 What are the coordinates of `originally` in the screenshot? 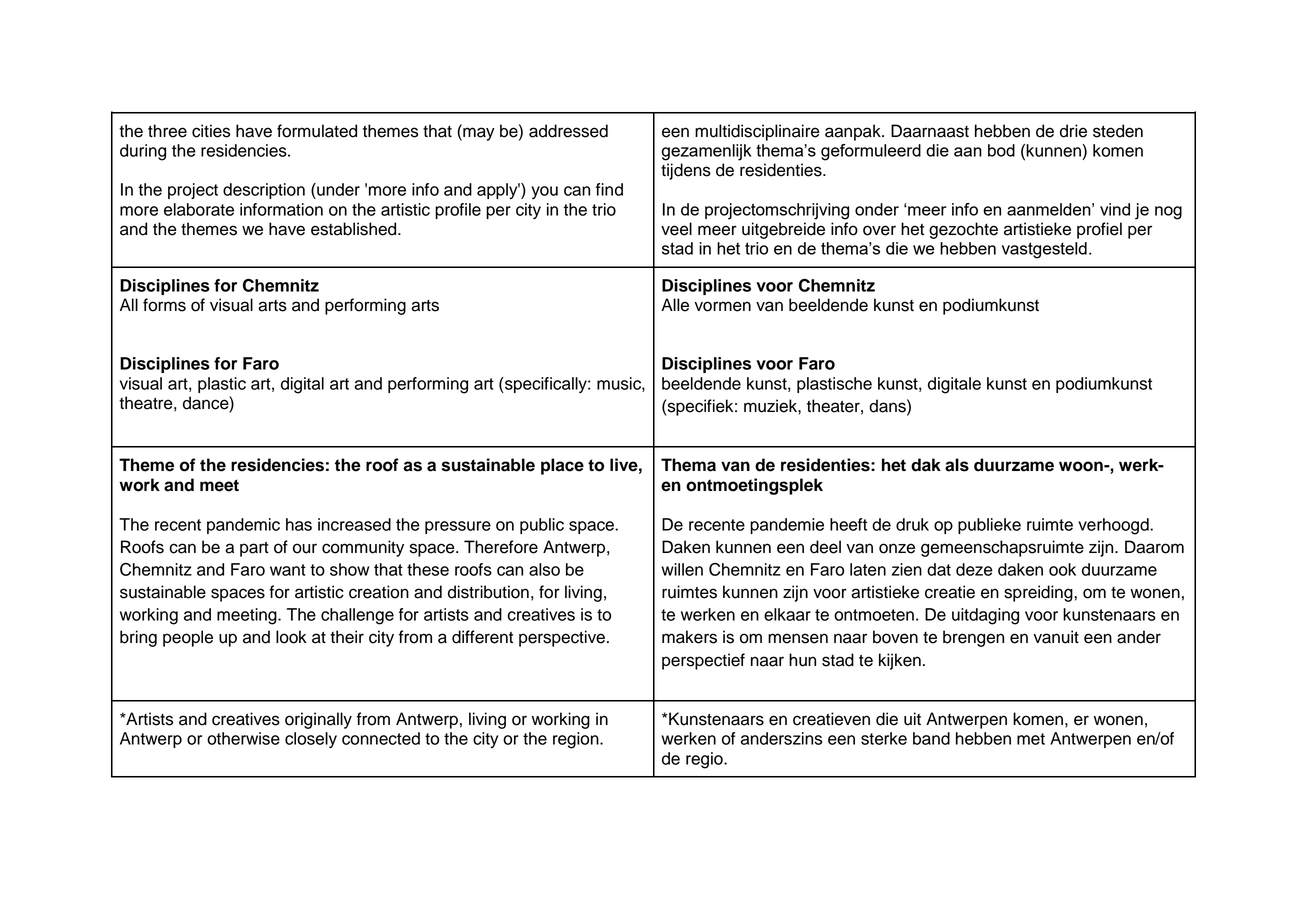 It's located at (318, 720).
